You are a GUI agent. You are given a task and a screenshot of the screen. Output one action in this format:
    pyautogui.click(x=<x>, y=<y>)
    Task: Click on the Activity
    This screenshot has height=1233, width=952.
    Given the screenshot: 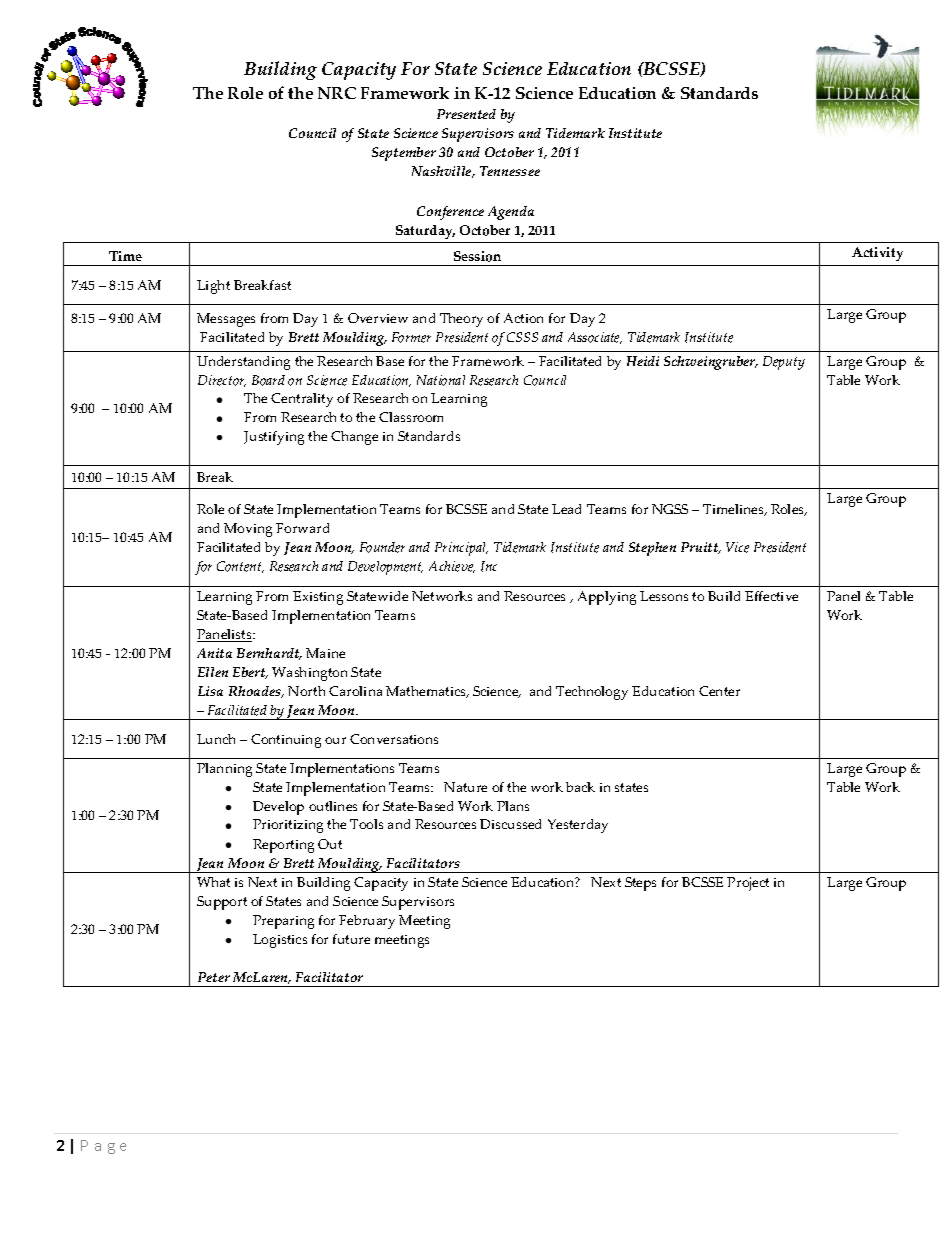 What is the action you would take?
    pyautogui.click(x=877, y=254)
